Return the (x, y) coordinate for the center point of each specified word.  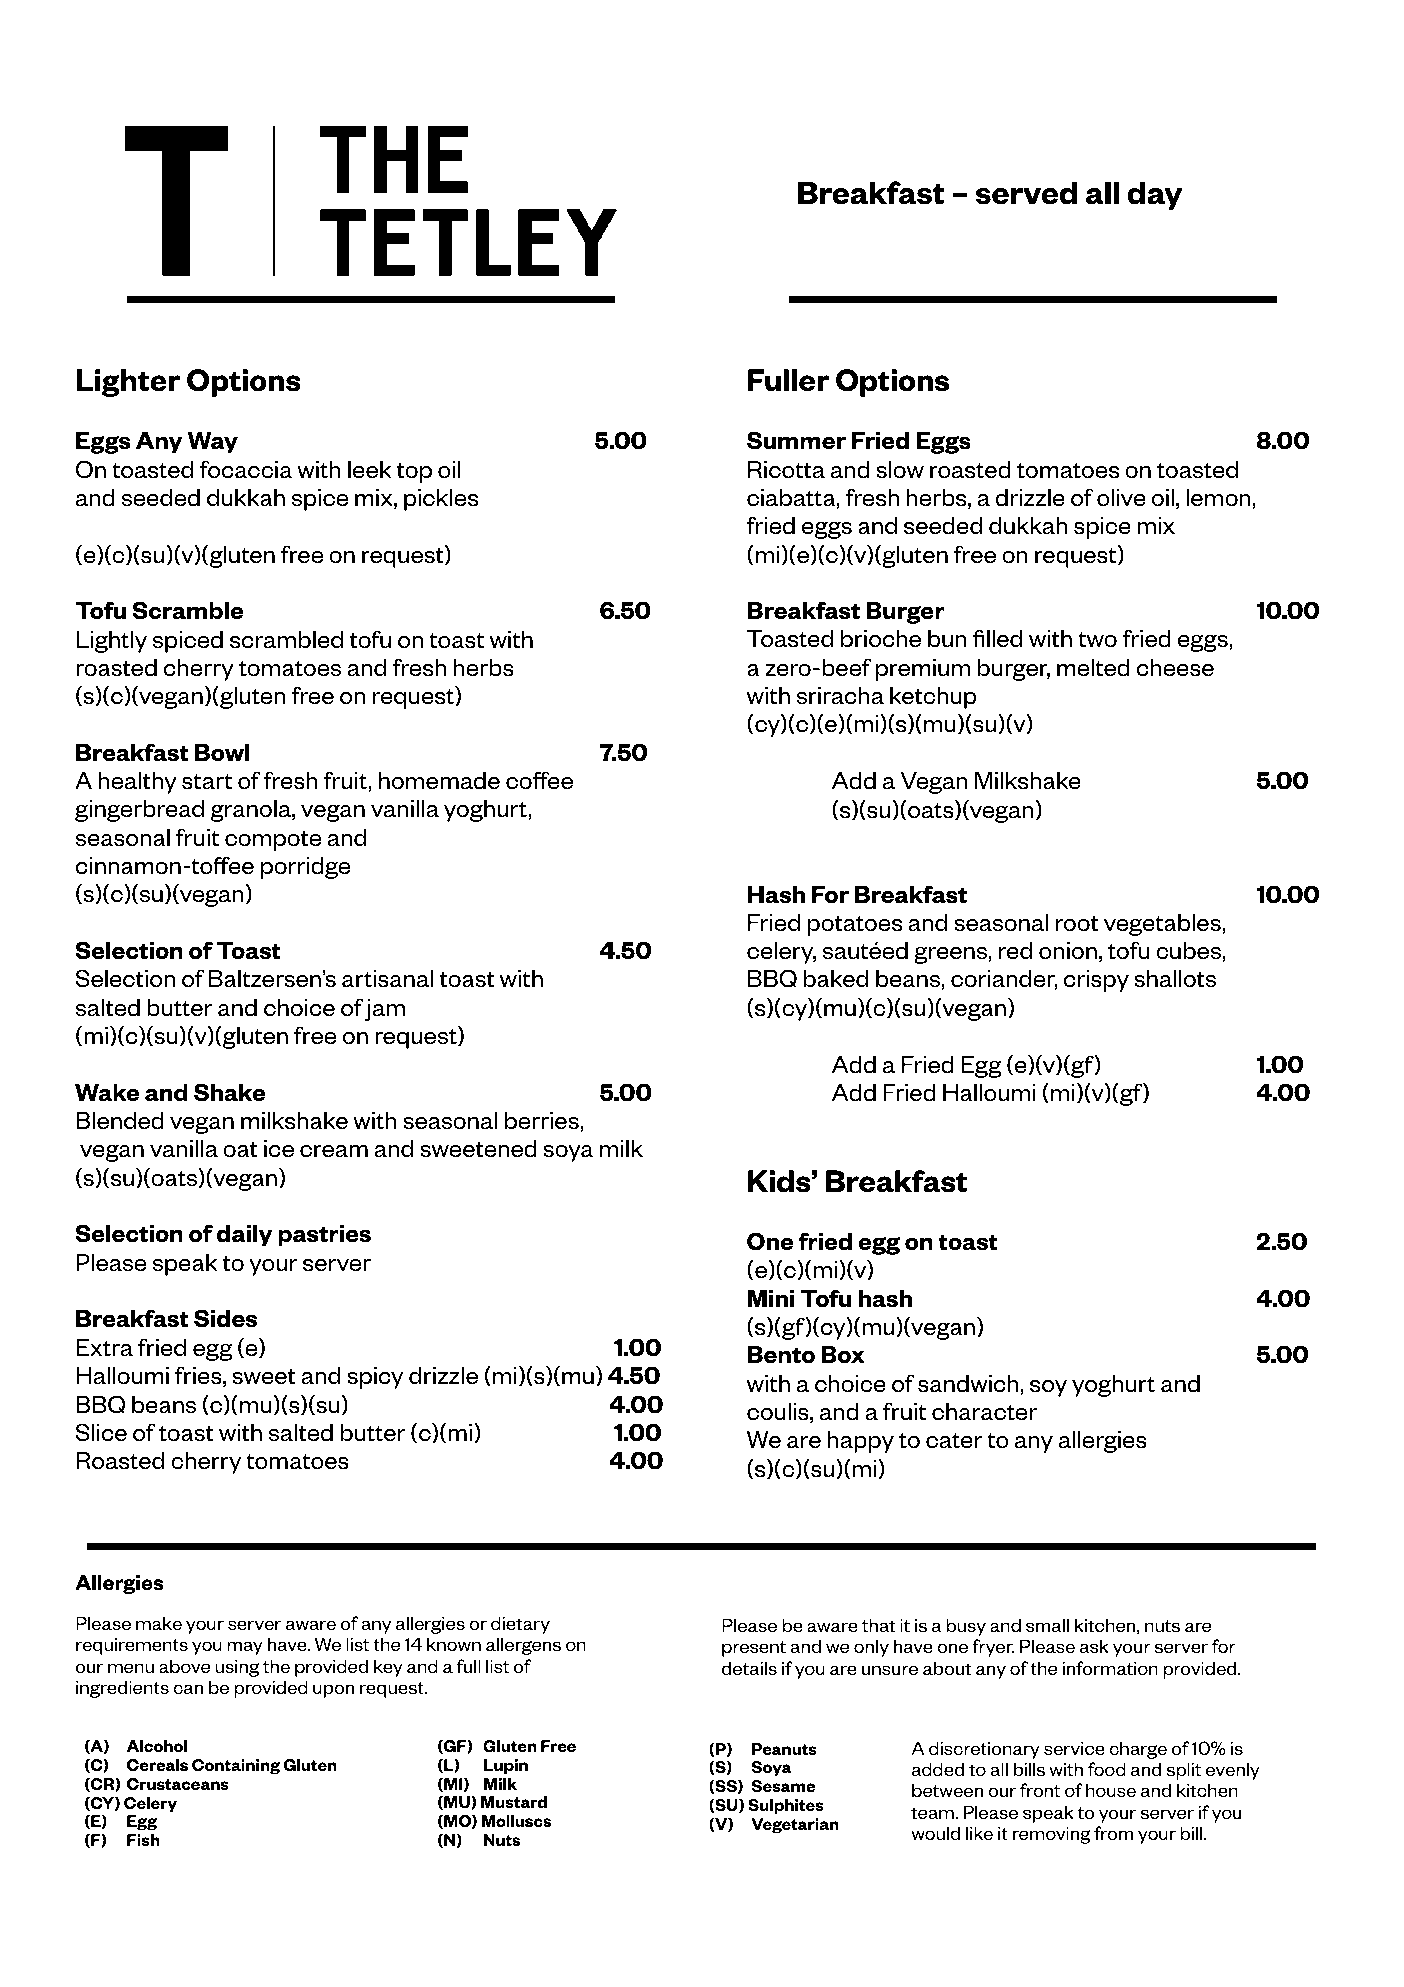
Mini (771, 1298)
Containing (236, 1767)
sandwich (969, 1385)
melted (1093, 668)
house (1111, 1790)
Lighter (128, 383)
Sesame (783, 1786)
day (1155, 195)
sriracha (840, 696)
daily (245, 1236)
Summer (796, 440)
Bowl (222, 753)
